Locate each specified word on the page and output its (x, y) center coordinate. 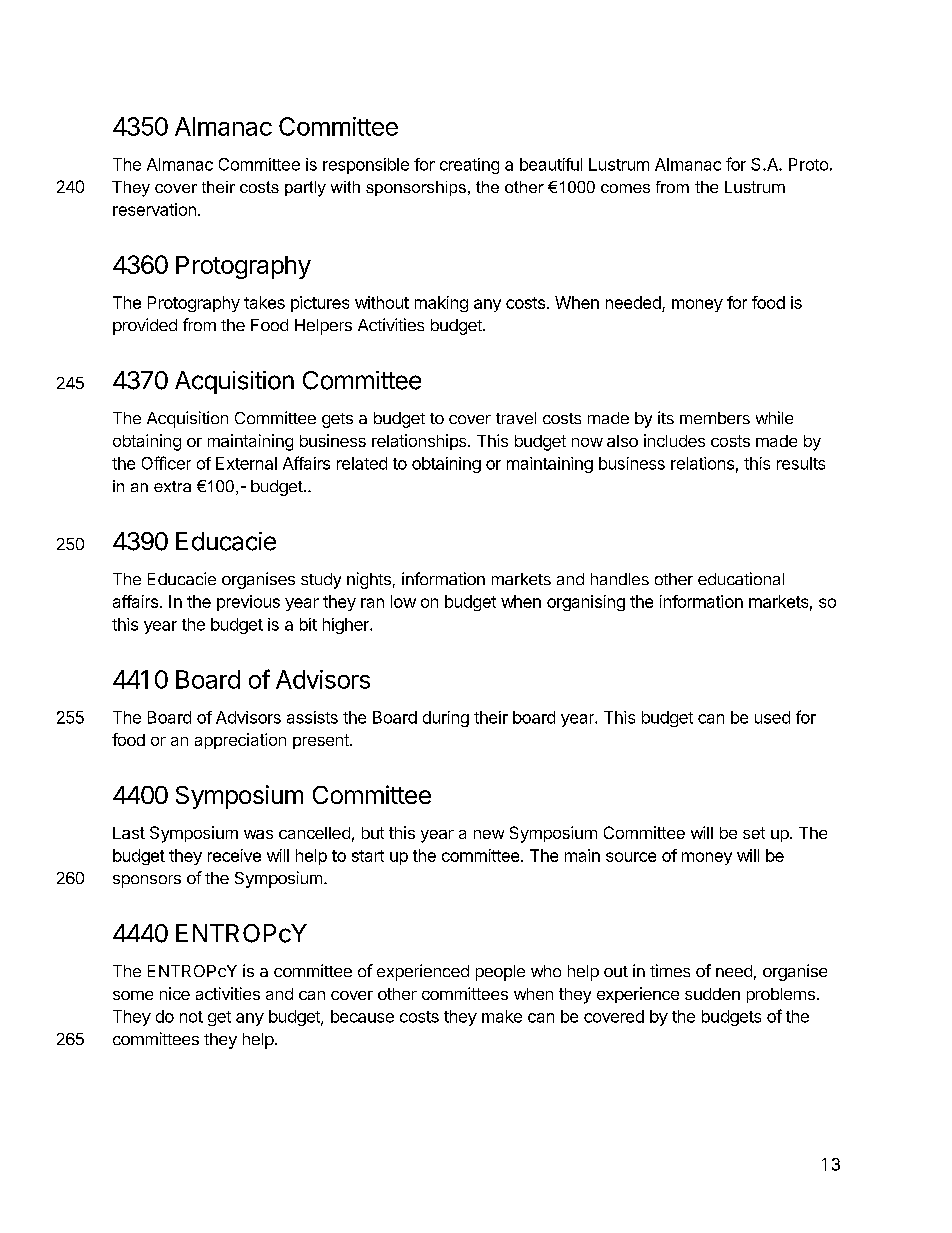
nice (175, 993)
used (772, 717)
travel (516, 418)
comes (625, 188)
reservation (154, 209)
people (500, 973)
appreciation (240, 741)
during (446, 719)
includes (674, 440)
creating (469, 166)
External (246, 463)
